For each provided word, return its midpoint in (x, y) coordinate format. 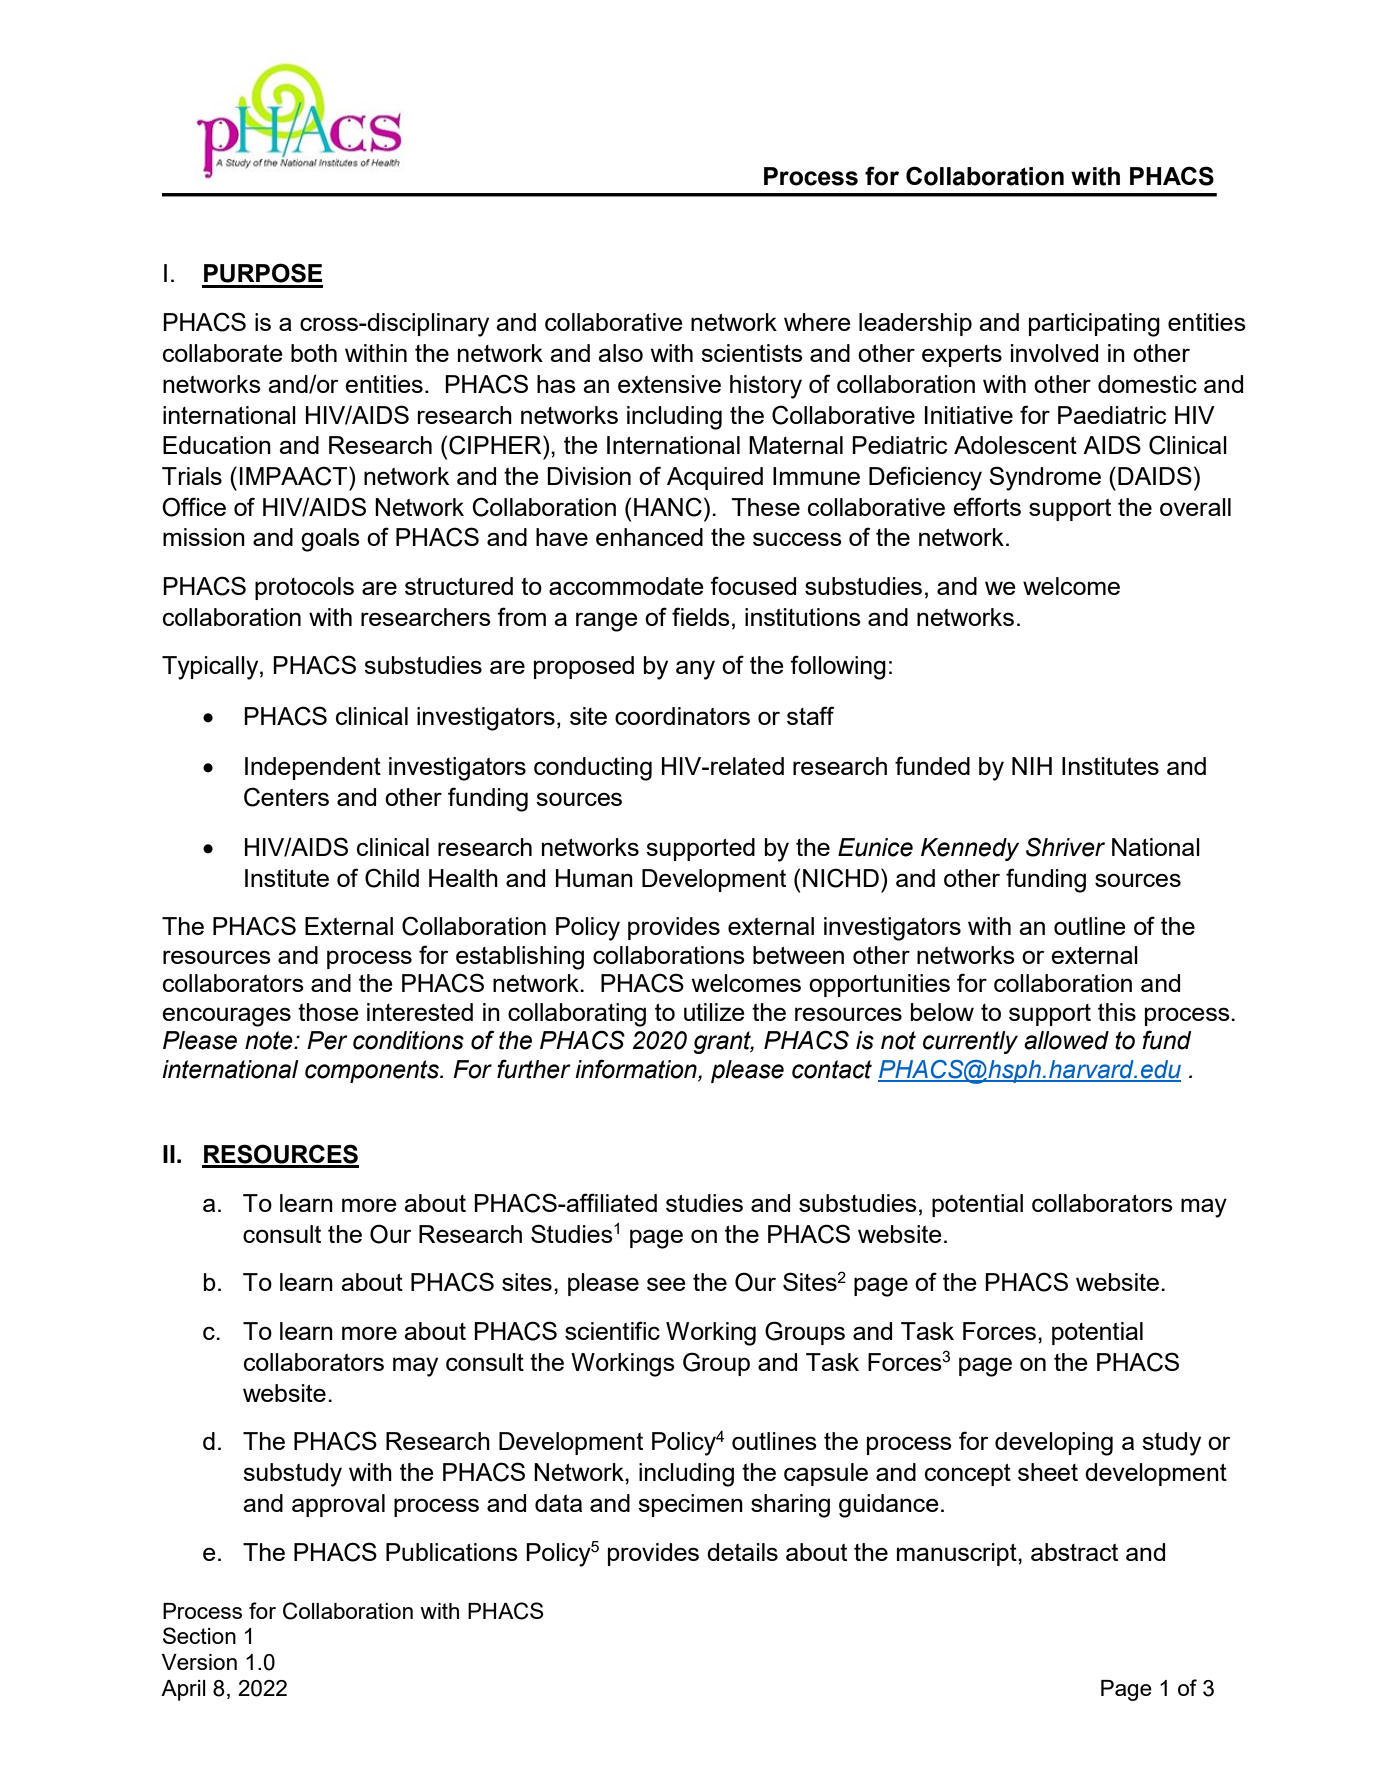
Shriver (1065, 847)
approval (338, 1505)
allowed (1066, 1040)
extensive (669, 384)
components (373, 1071)
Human (594, 878)
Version (199, 1662)
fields (701, 616)
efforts (987, 506)
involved (1054, 353)
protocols (304, 588)
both (314, 353)
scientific (612, 1330)
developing (1054, 1444)
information (637, 1069)
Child (392, 878)
